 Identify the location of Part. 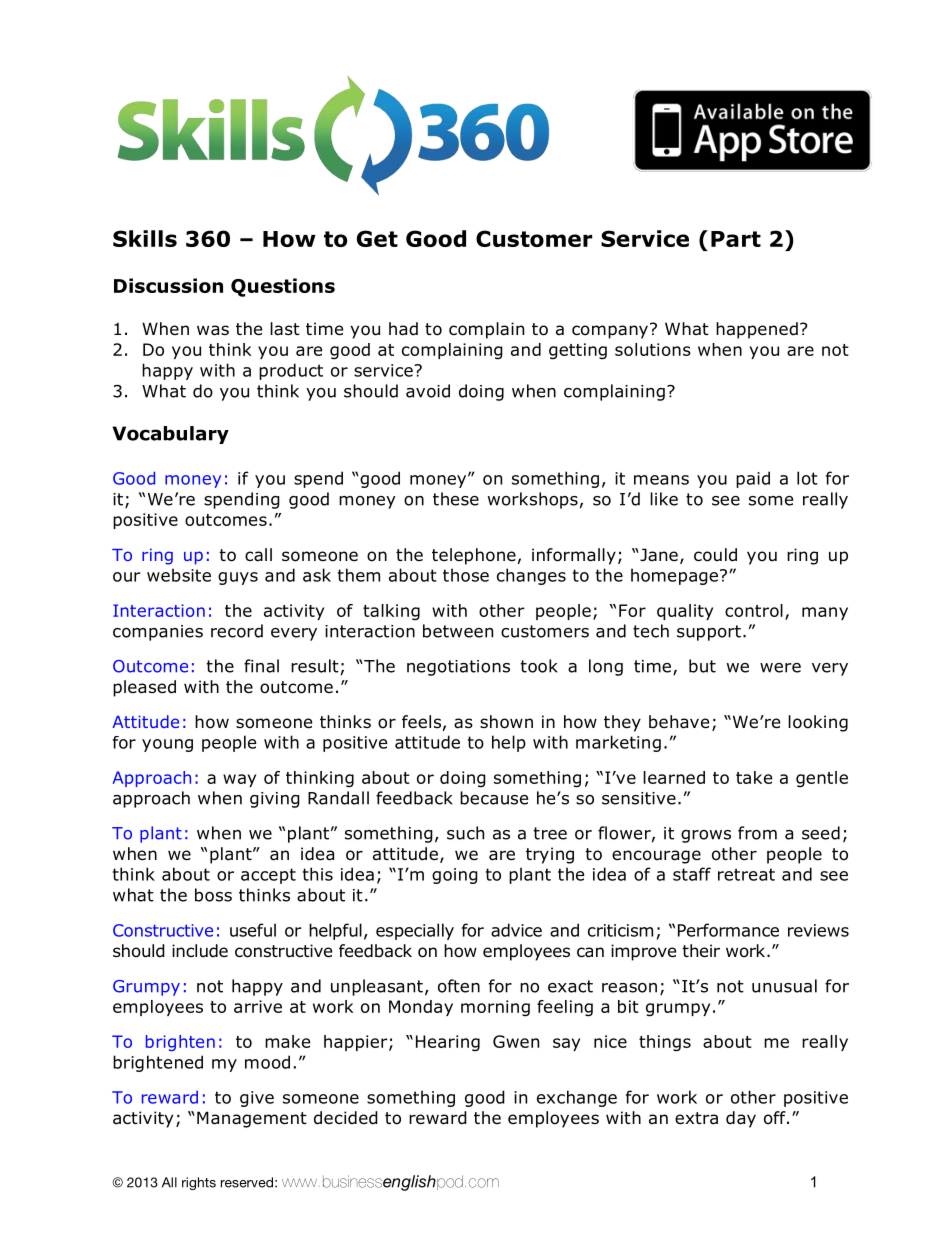
(736, 239).
